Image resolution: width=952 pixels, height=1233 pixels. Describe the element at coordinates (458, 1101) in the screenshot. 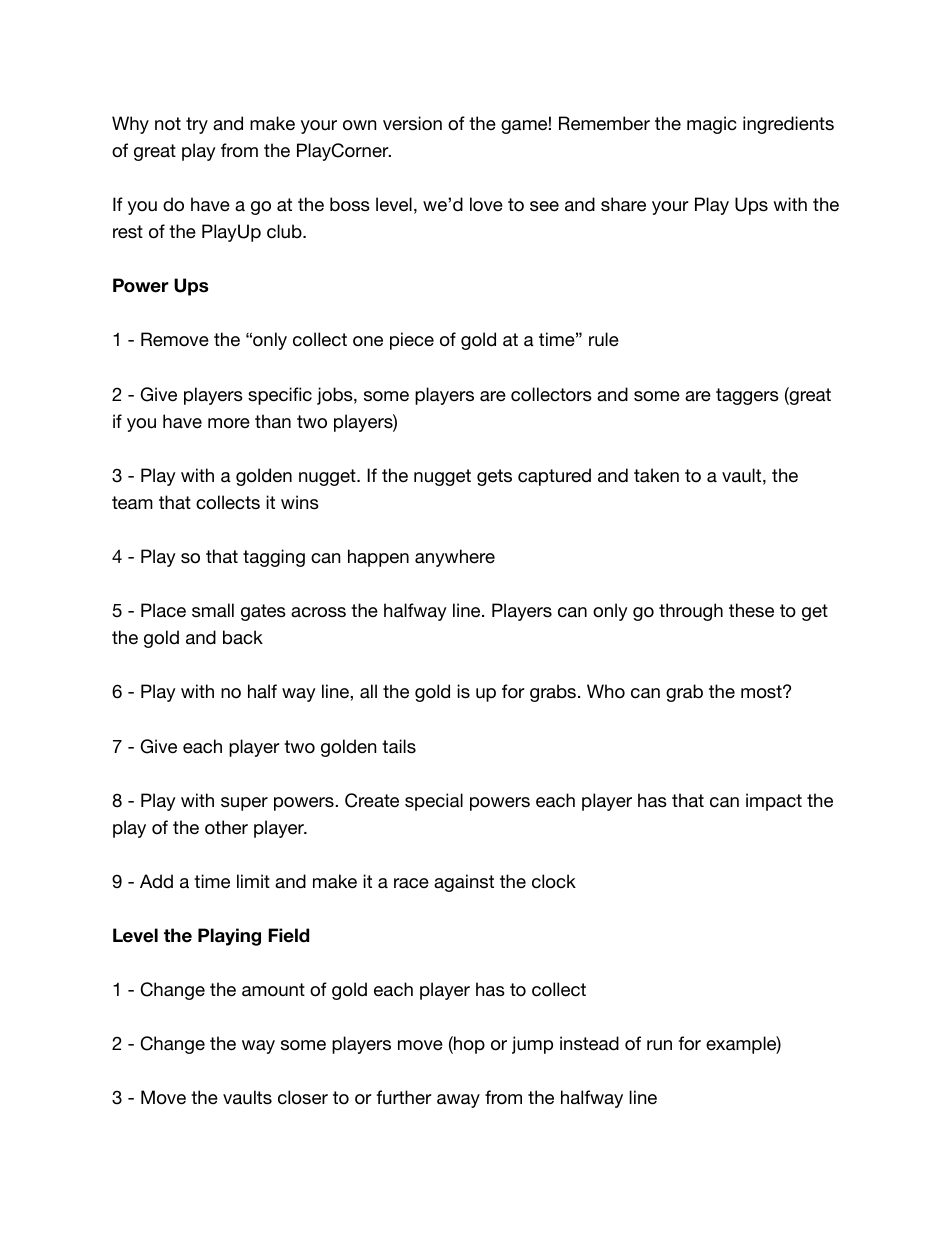

I see `away` at that location.
